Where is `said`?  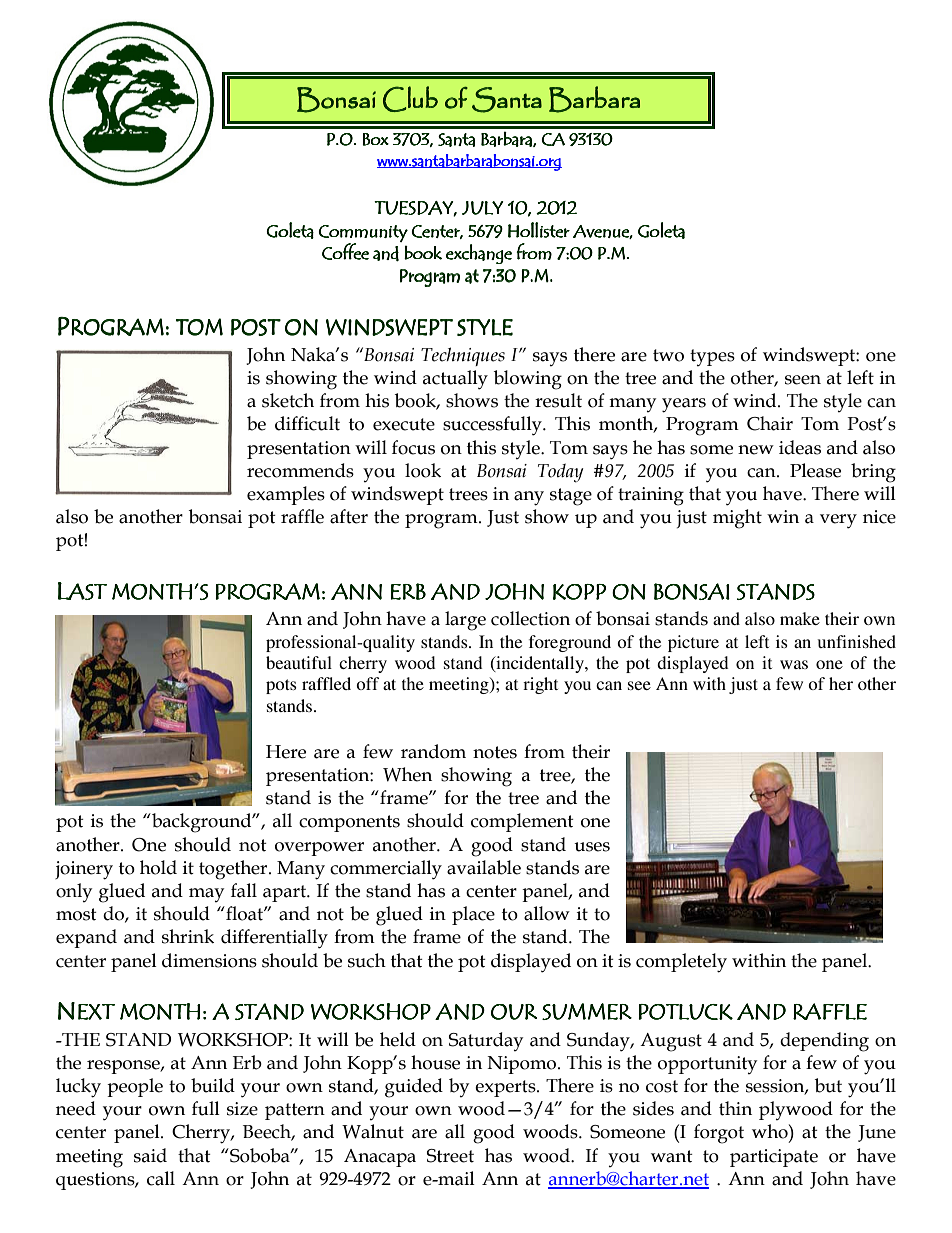 said is located at coordinates (150, 1155).
